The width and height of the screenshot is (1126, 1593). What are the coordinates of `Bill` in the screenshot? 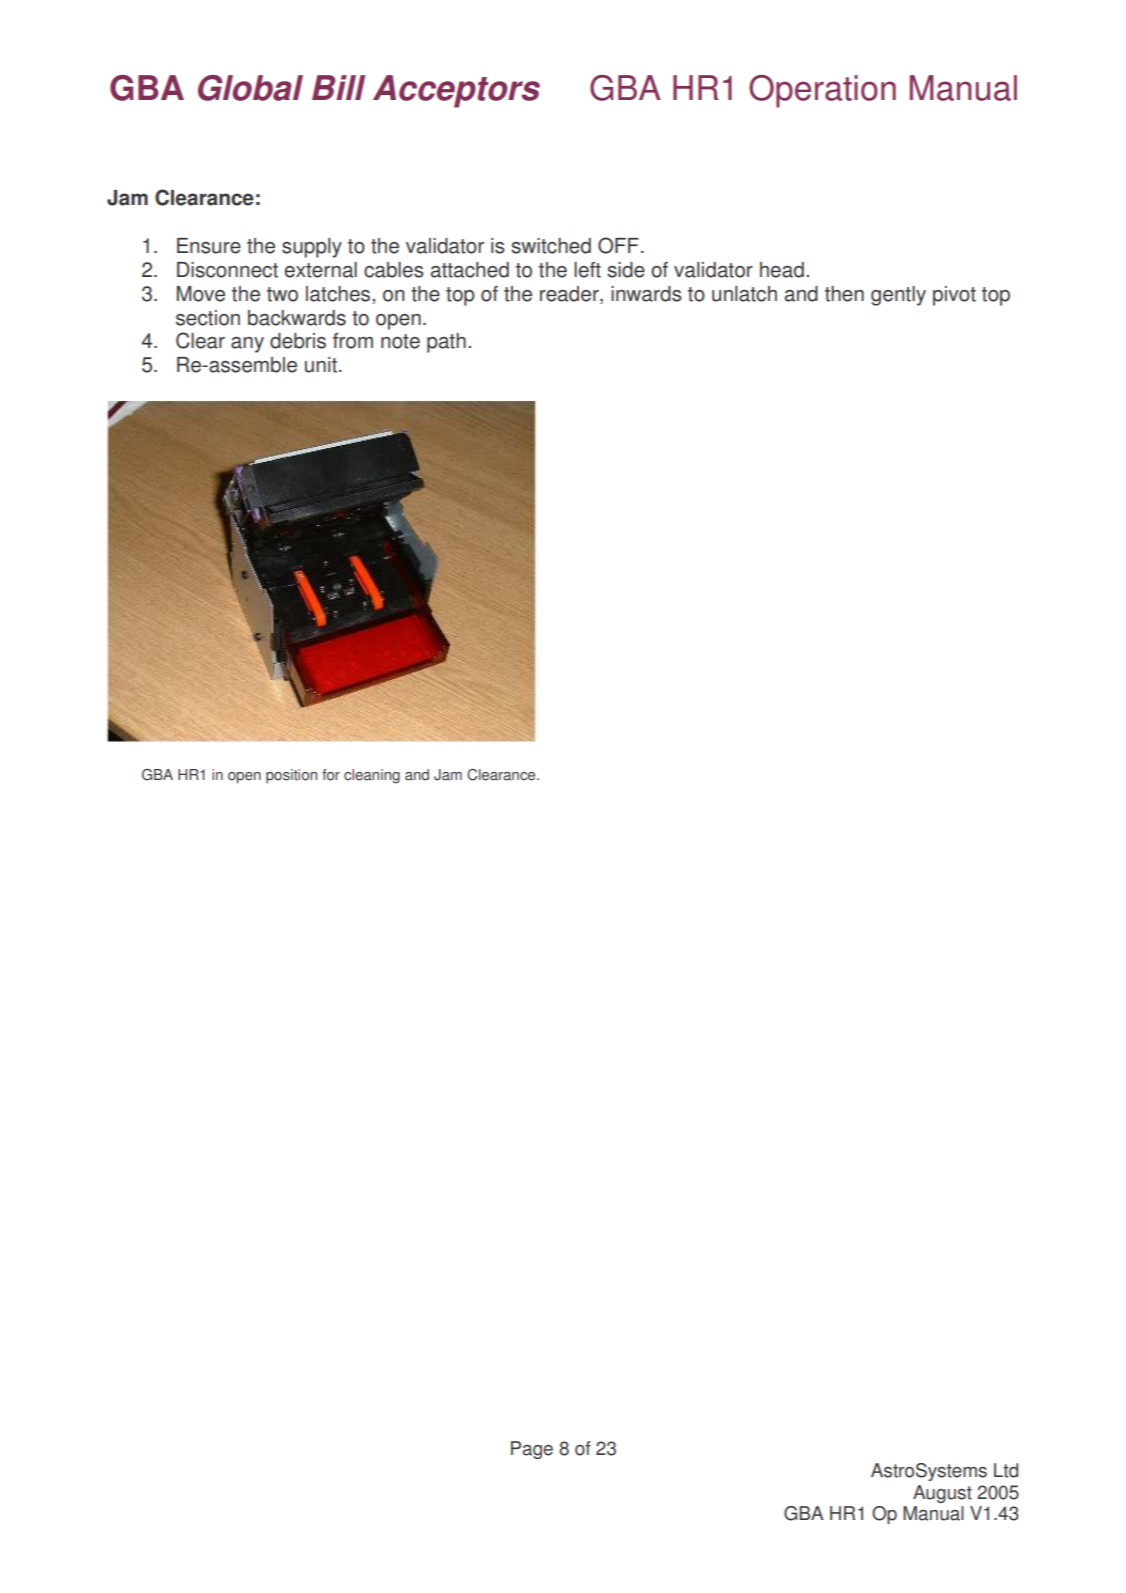 It's located at (338, 87).
